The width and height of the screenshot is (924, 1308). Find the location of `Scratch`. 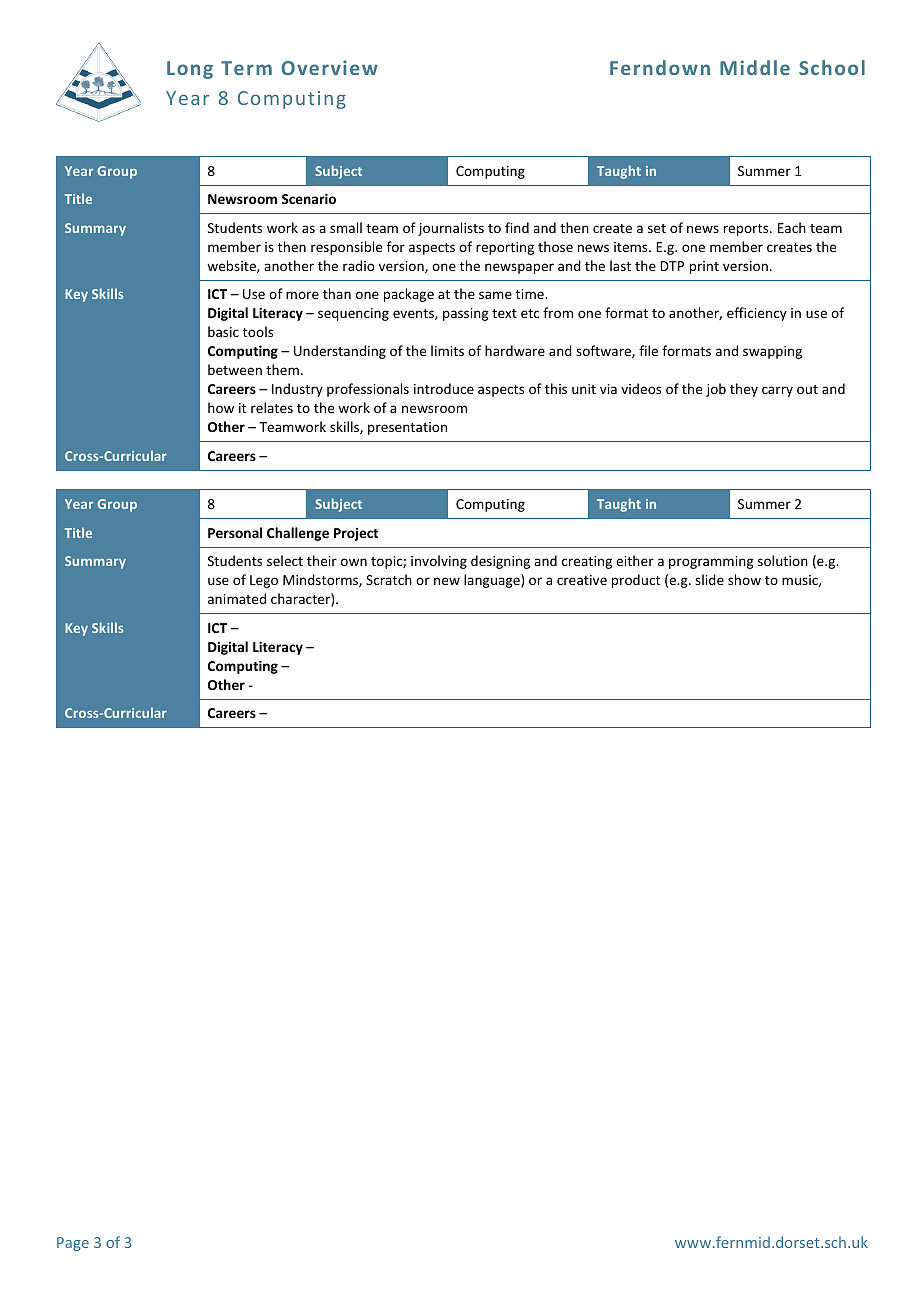

Scratch is located at coordinates (389, 579).
